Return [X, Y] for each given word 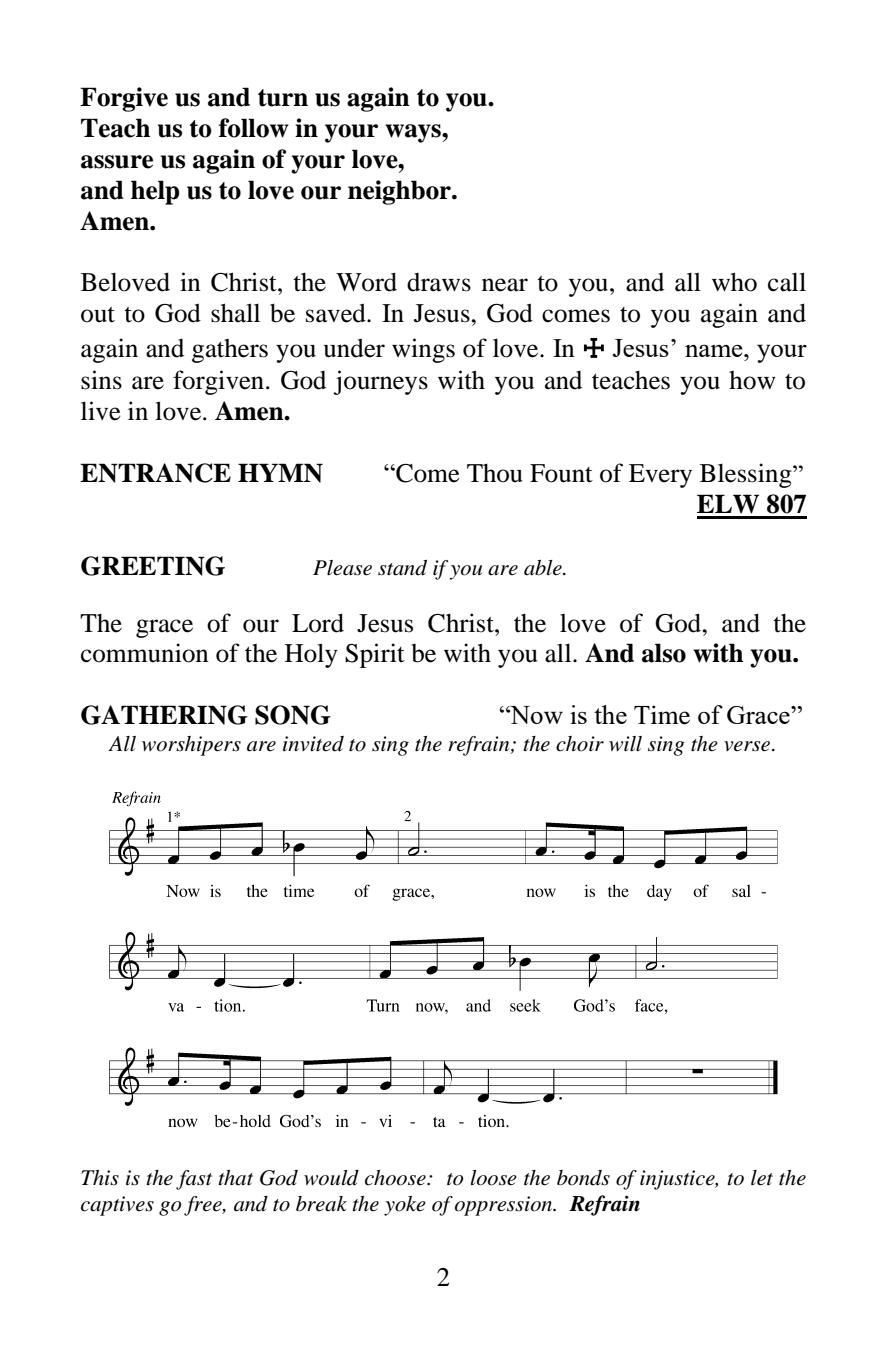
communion [145, 653]
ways [414, 133]
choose [396, 1178]
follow [254, 128]
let [762, 1178]
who [734, 282]
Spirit [375, 655]
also [664, 653]
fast [194, 1180]
